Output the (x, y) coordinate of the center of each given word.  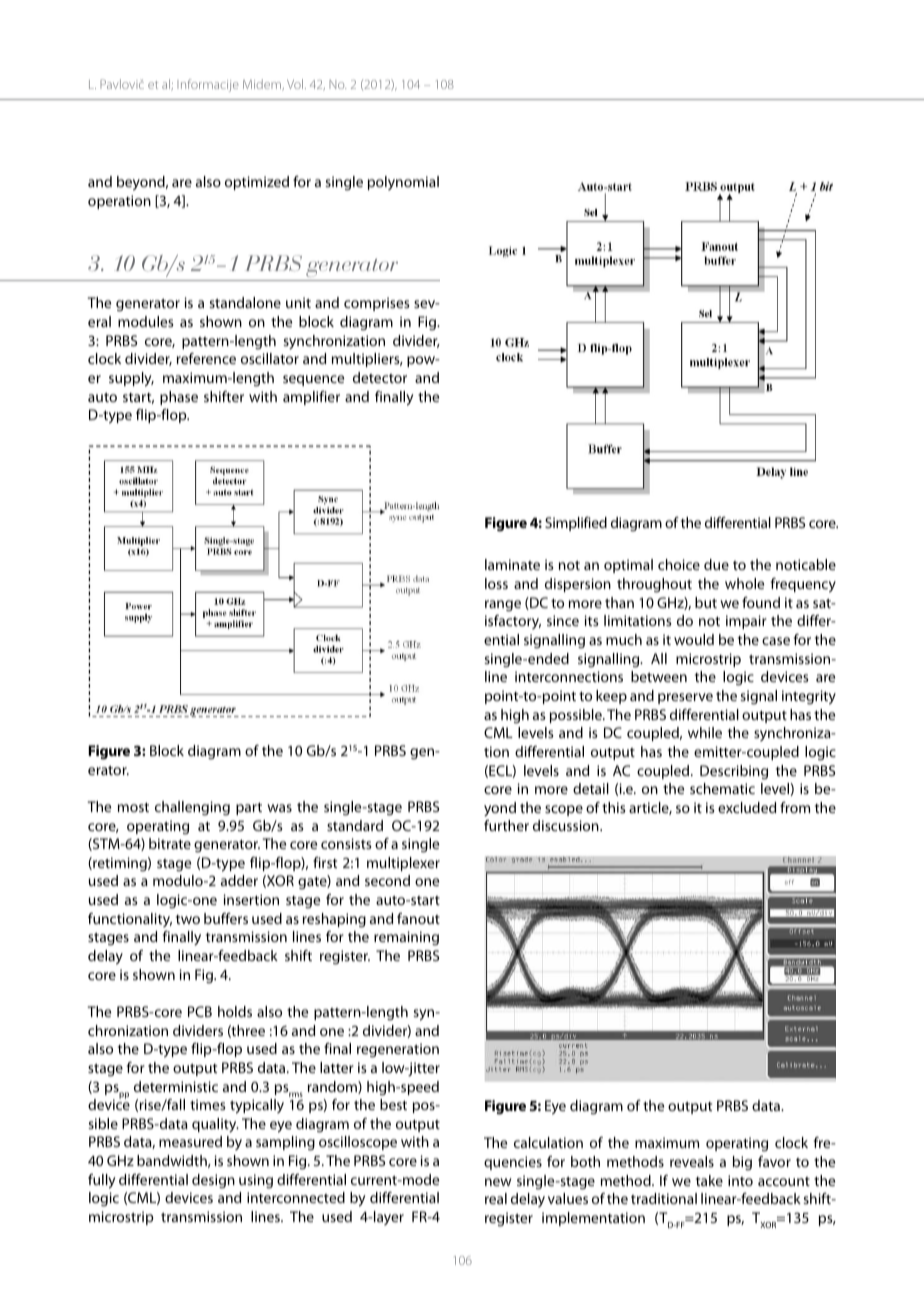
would (694, 639)
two (188, 919)
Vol (295, 84)
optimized (257, 183)
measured (190, 1141)
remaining (406, 938)
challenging (192, 808)
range (503, 606)
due (716, 564)
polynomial (403, 183)
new (498, 1182)
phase (179, 398)
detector (380, 377)
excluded (747, 807)
